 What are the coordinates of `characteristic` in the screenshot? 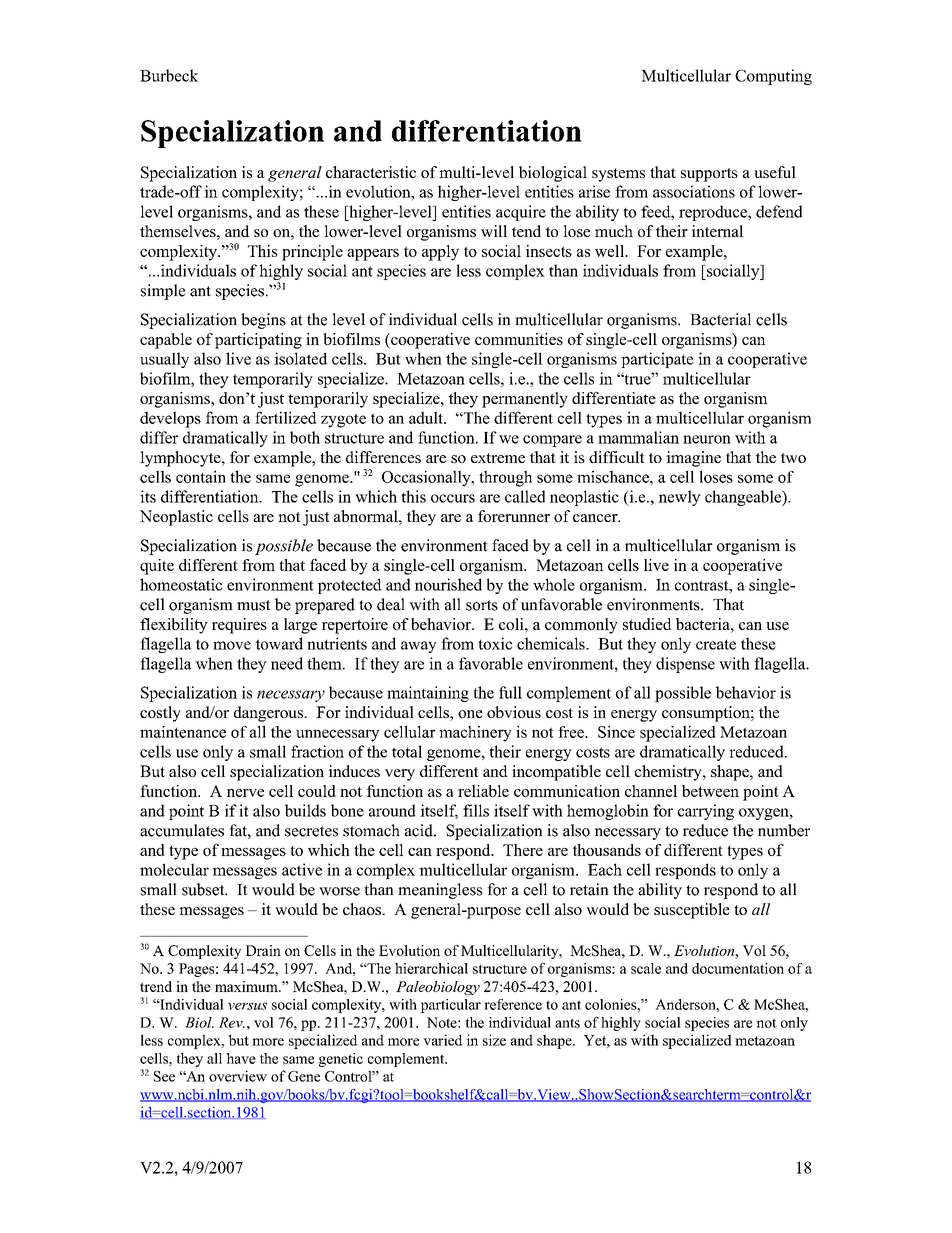 It's located at (371, 172).
